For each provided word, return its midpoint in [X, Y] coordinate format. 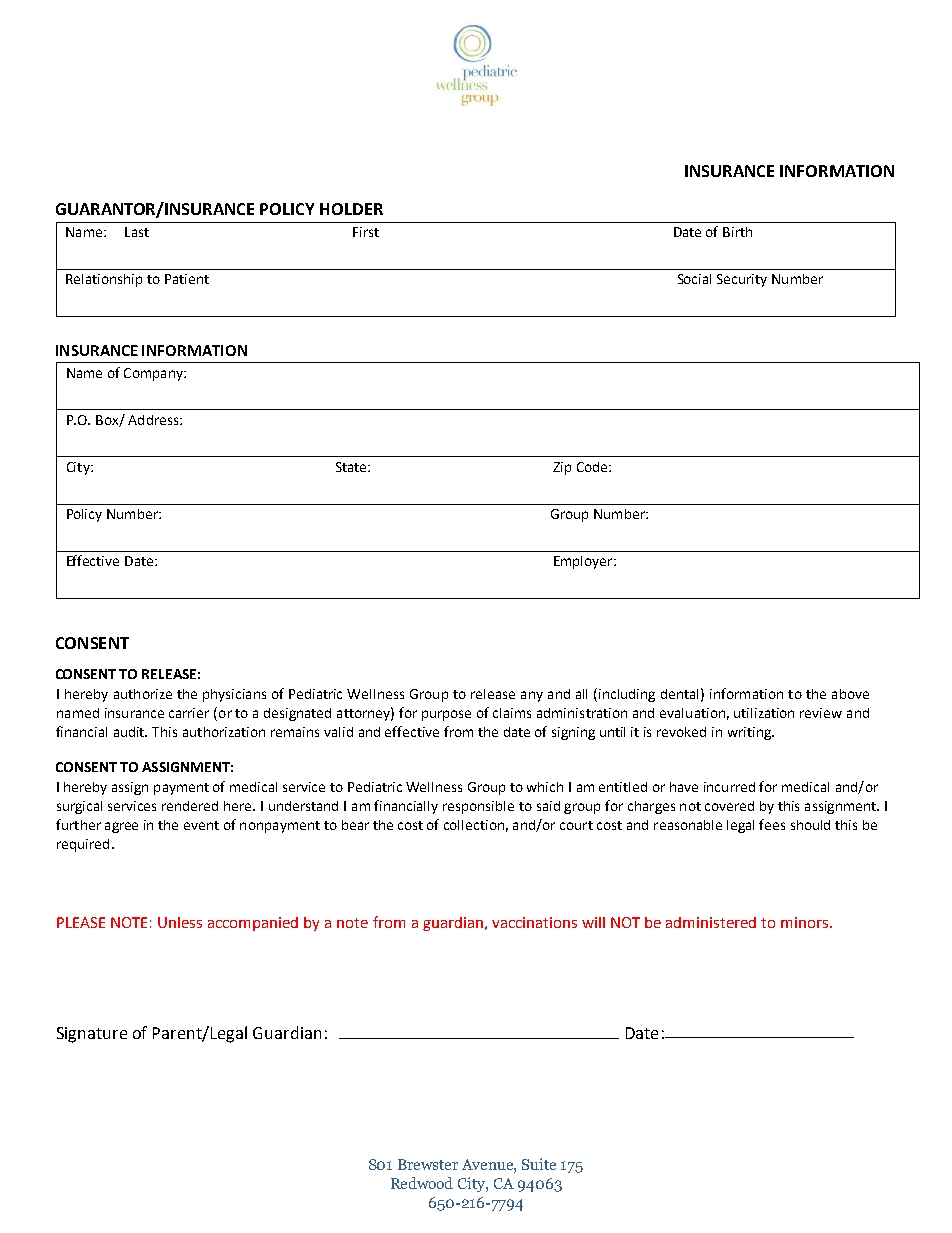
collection [474, 825]
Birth [737, 232]
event [201, 825]
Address [154, 420]
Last [137, 232]
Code [593, 467]
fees [772, 824]
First [366, 232]
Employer [584, 562]
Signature [92, 1035]
